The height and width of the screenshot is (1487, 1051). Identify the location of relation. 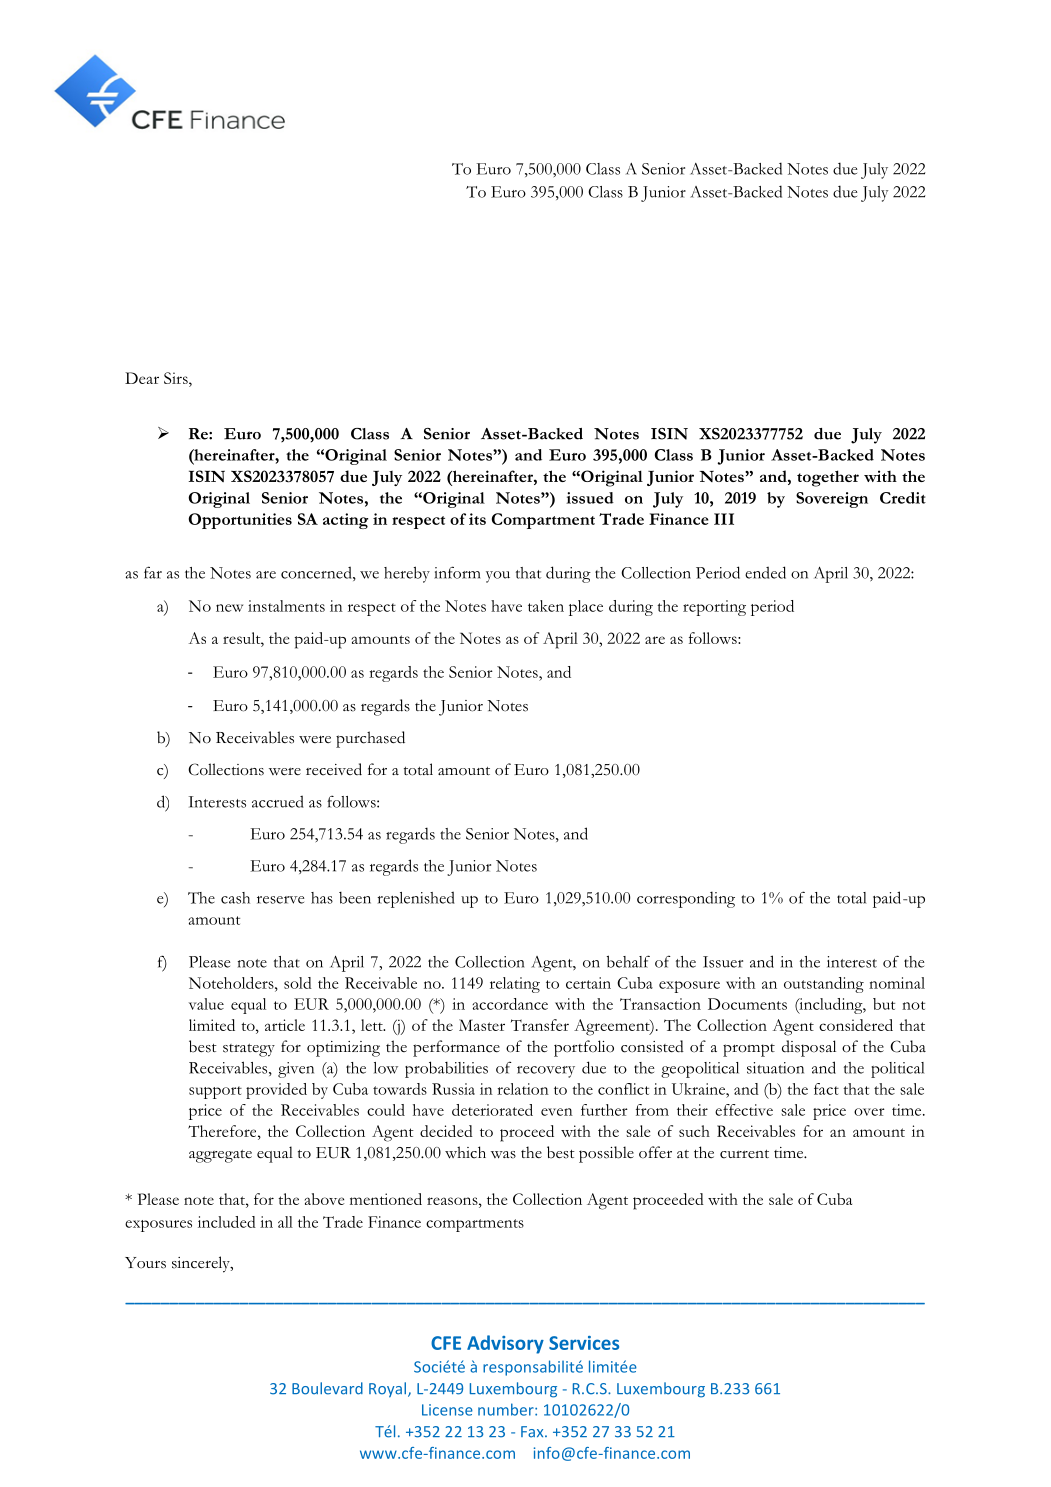
(523, 1089).
